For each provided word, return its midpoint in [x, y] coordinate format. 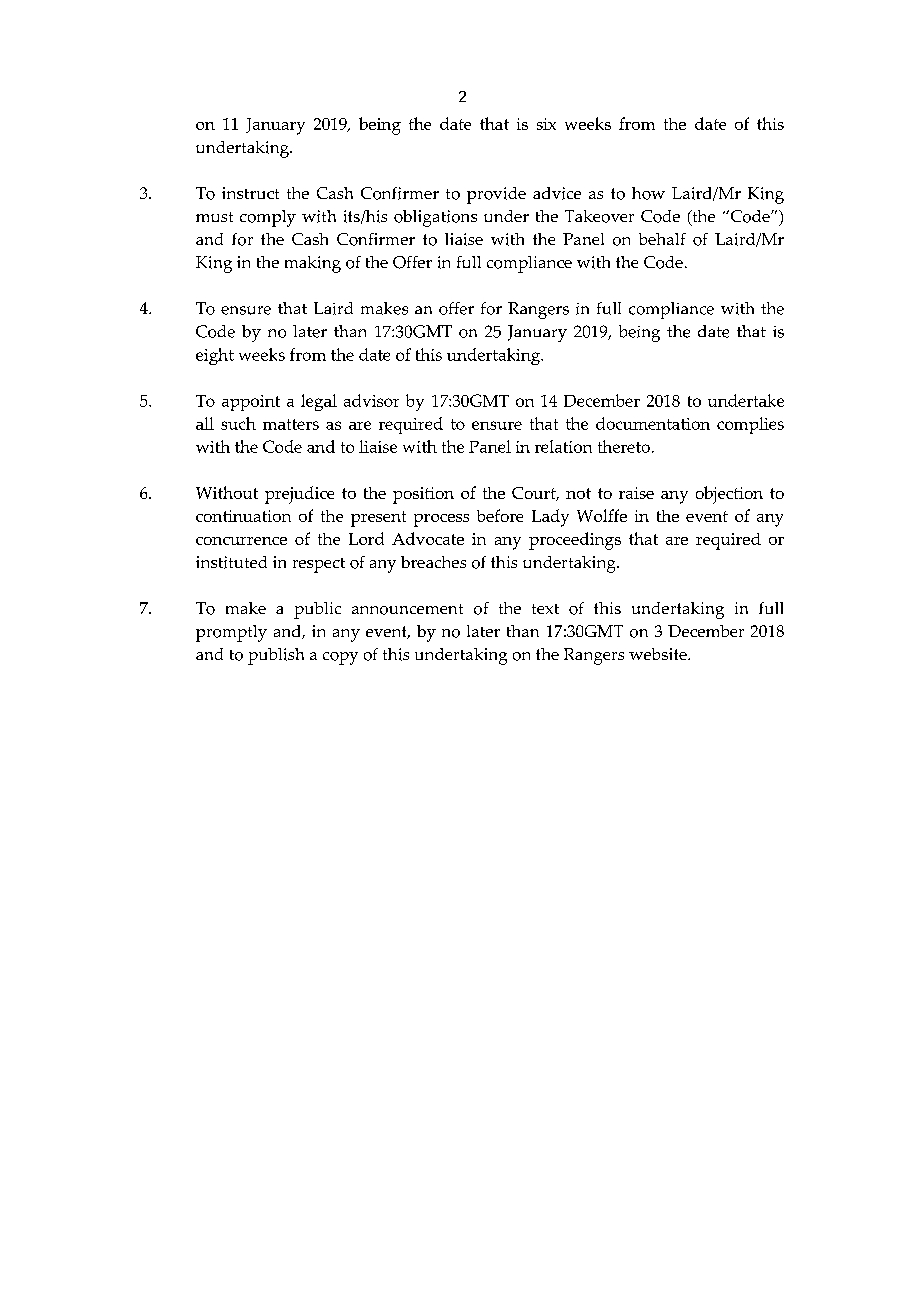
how [648, 193]
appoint [251, 403]
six [546, 124]
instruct [250, 193]
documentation [653, 423]
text [545, 609]
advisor [371, 400]
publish [276, 656]
